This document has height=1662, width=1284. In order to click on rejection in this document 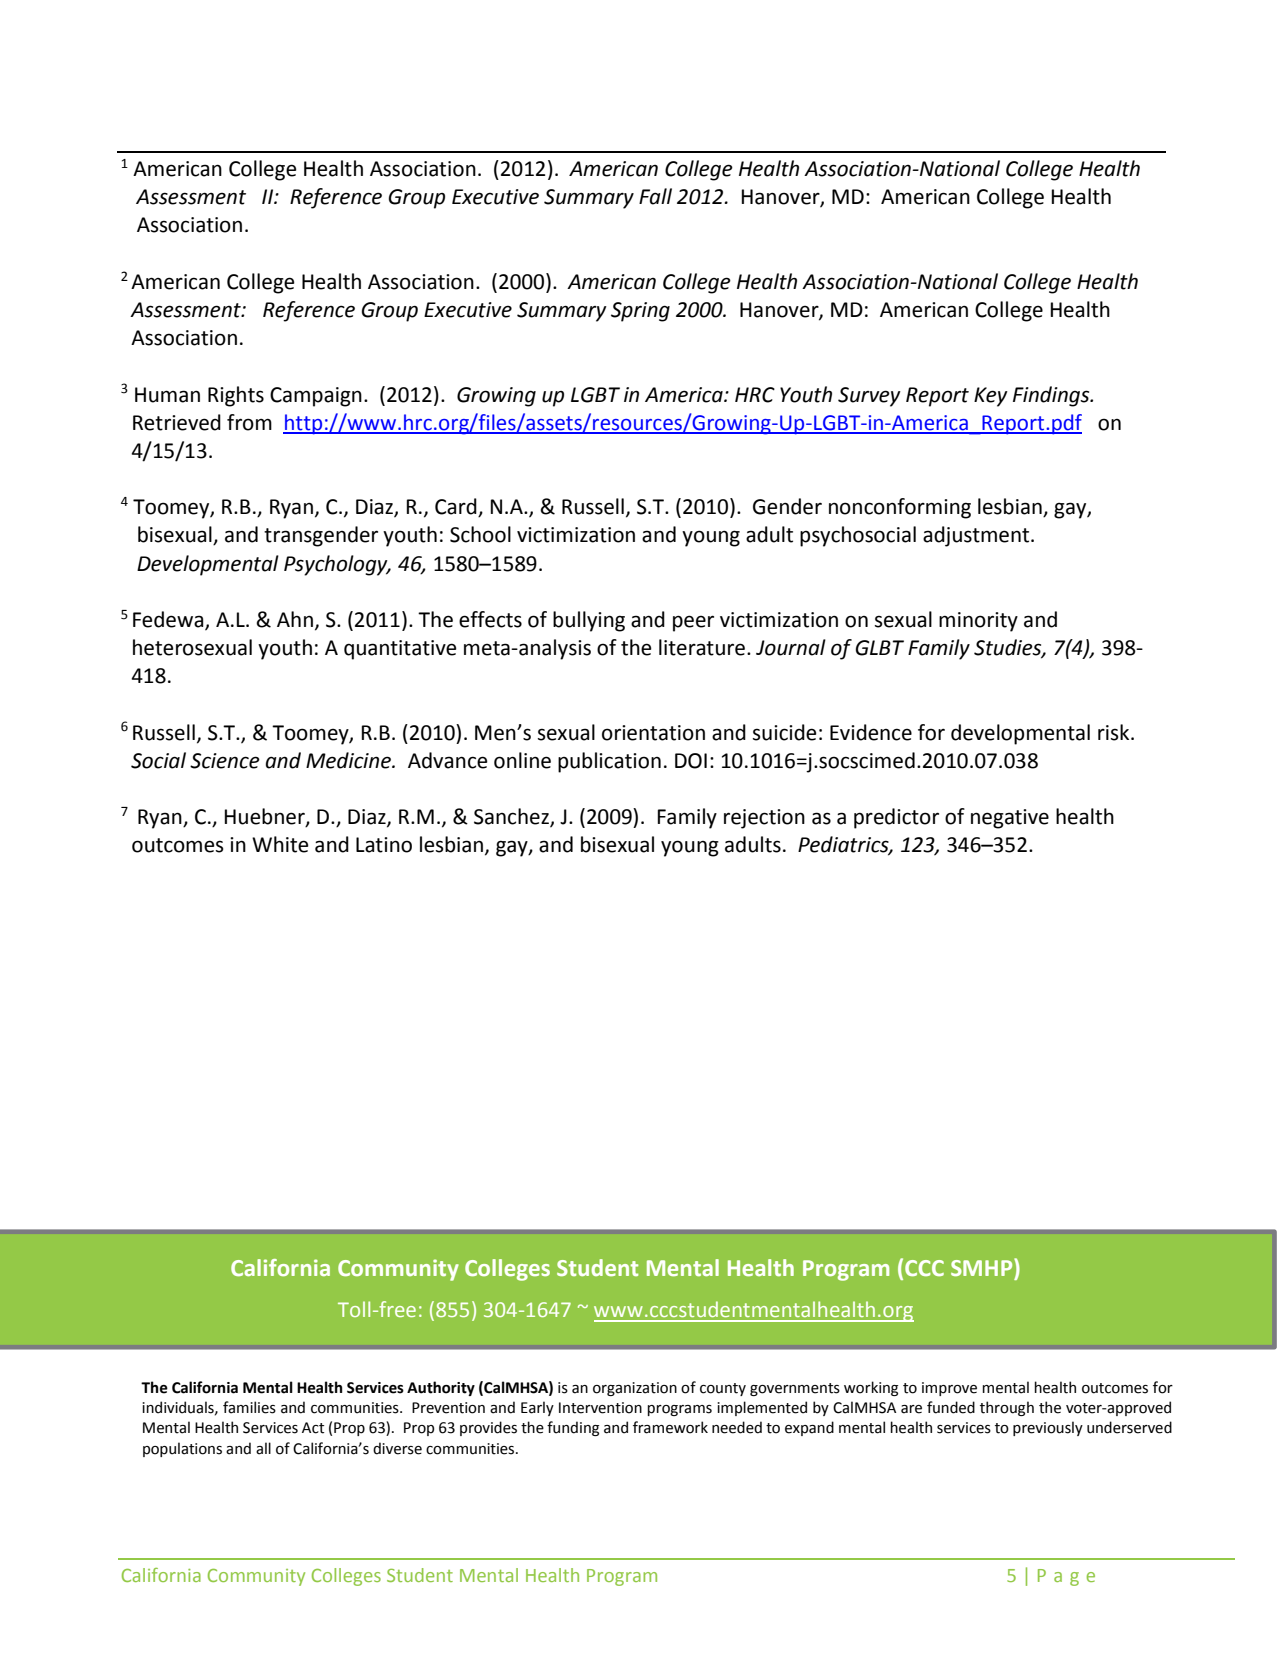, I will do `click(764, 819)`.
